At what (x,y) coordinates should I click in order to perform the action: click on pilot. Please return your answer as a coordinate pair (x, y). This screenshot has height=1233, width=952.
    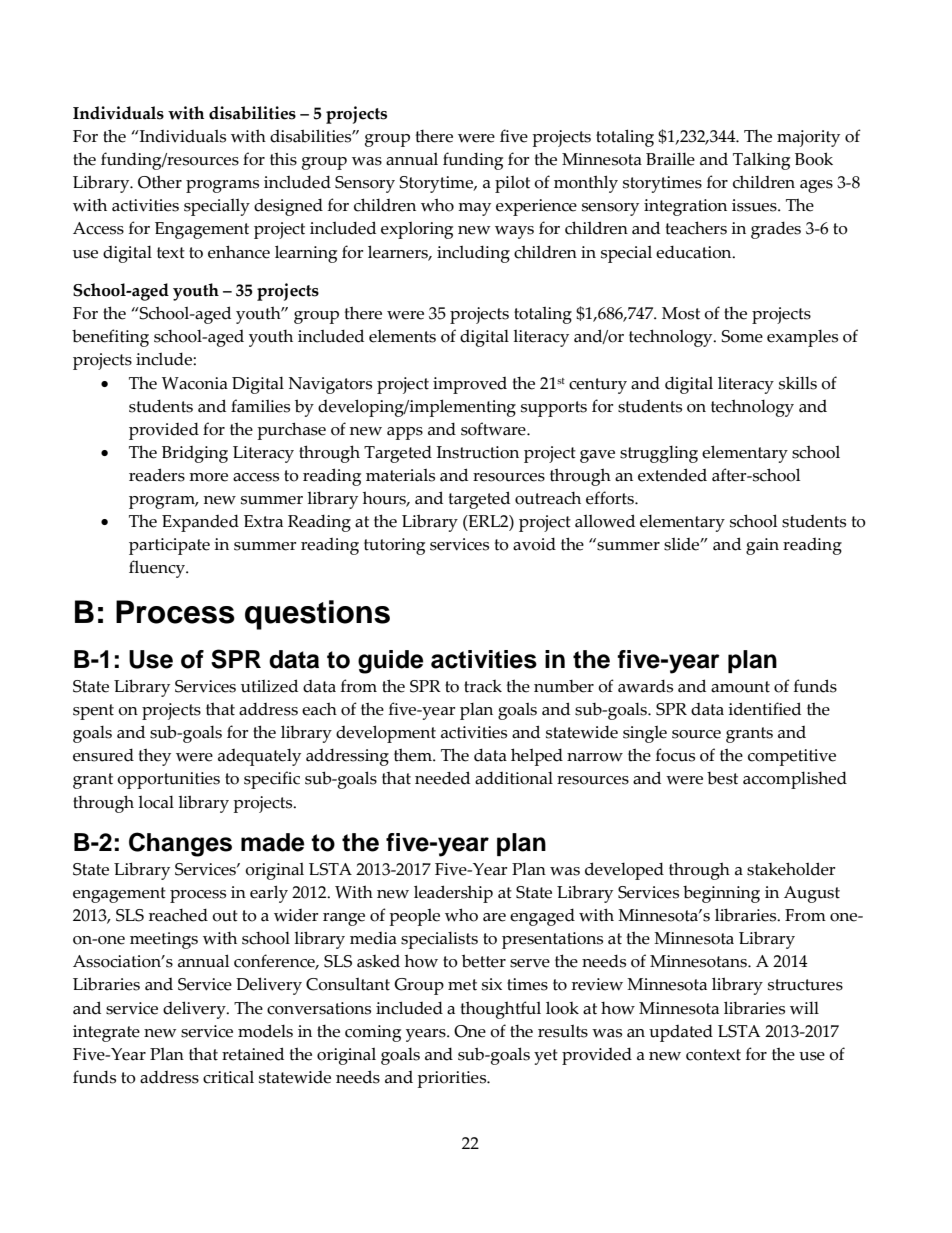
    Looking at the image, I should click on (512, 184).
